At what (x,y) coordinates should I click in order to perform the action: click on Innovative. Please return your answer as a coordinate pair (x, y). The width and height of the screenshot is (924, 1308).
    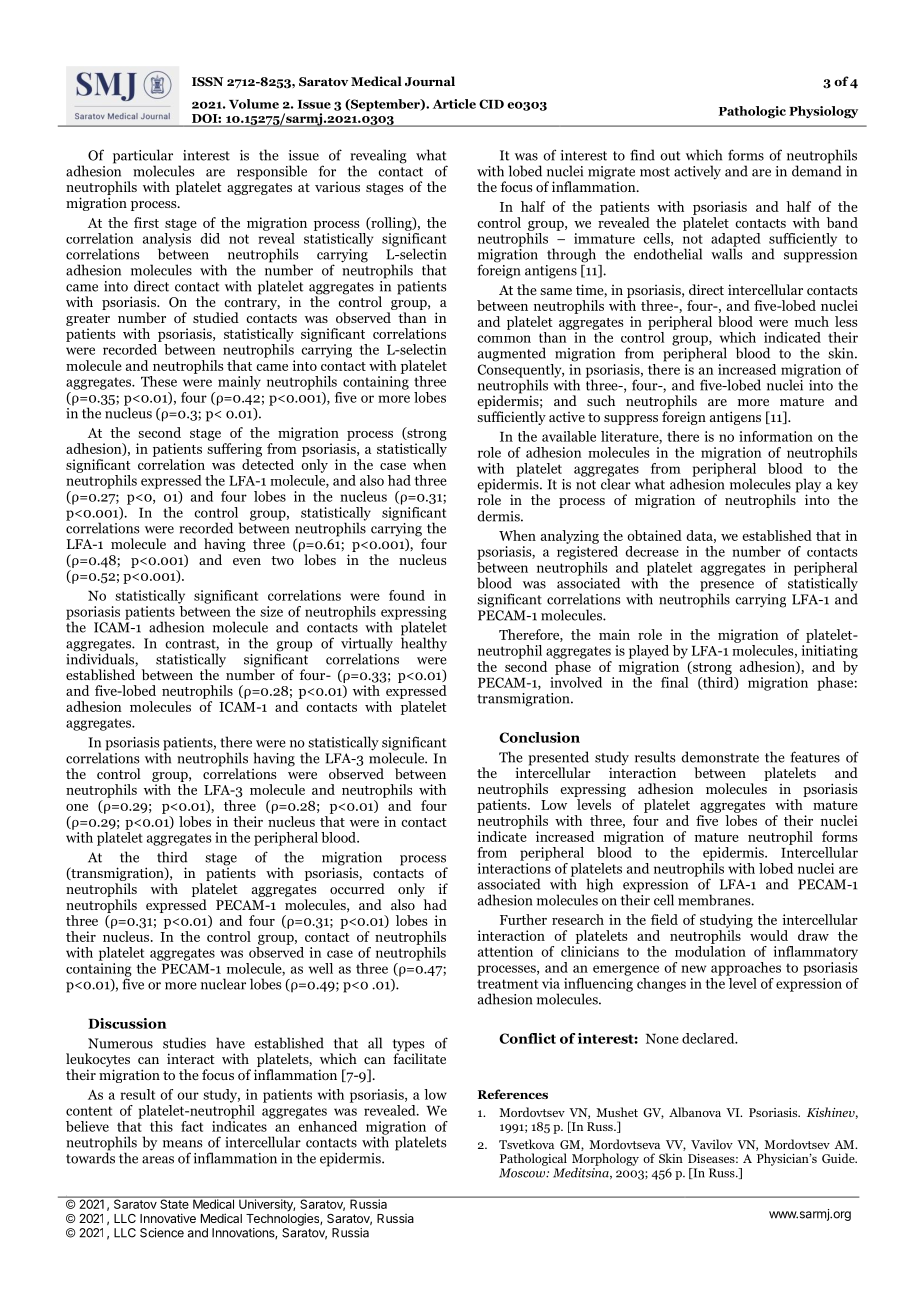
    Looking at the image, I should click on (168, 1218).
